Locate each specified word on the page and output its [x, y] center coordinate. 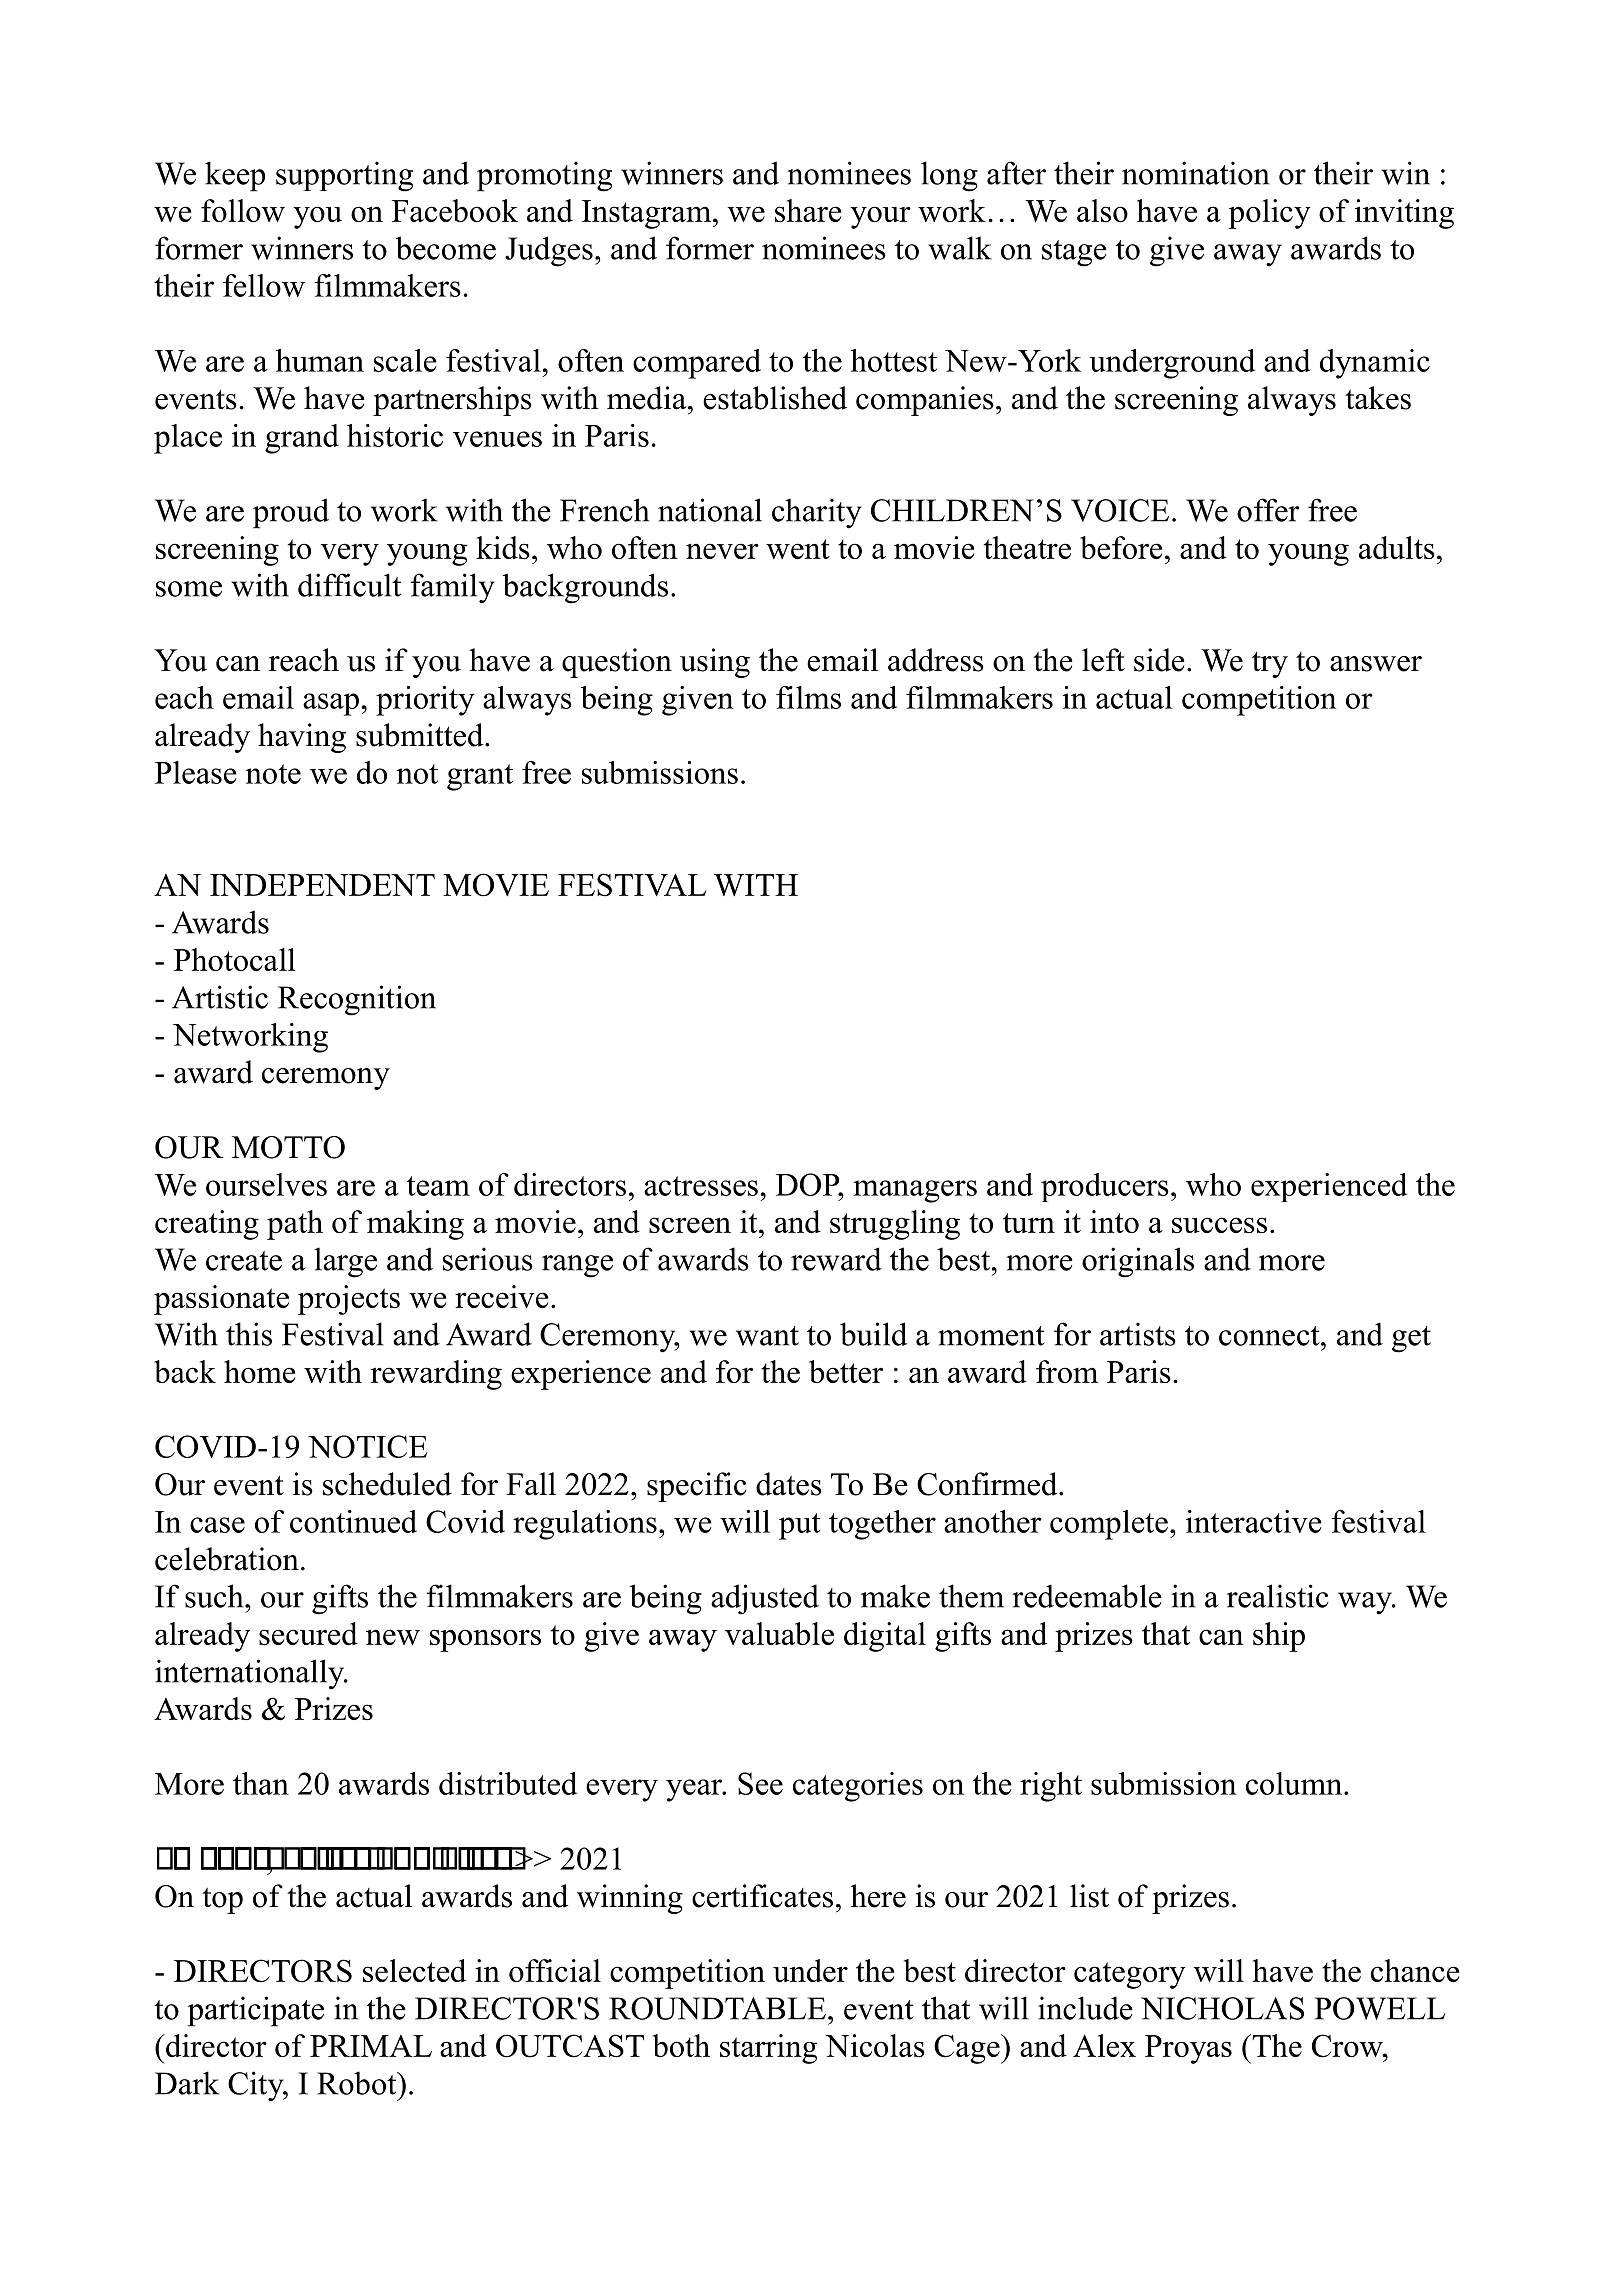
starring [768, 2049]
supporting [344, 176]
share [808, 210]
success [1219, 1225]
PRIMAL [371, 2046]
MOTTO [288, 1147]
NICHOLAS [1222, 2008]
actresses [701, 1186]
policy [1269, 214]
